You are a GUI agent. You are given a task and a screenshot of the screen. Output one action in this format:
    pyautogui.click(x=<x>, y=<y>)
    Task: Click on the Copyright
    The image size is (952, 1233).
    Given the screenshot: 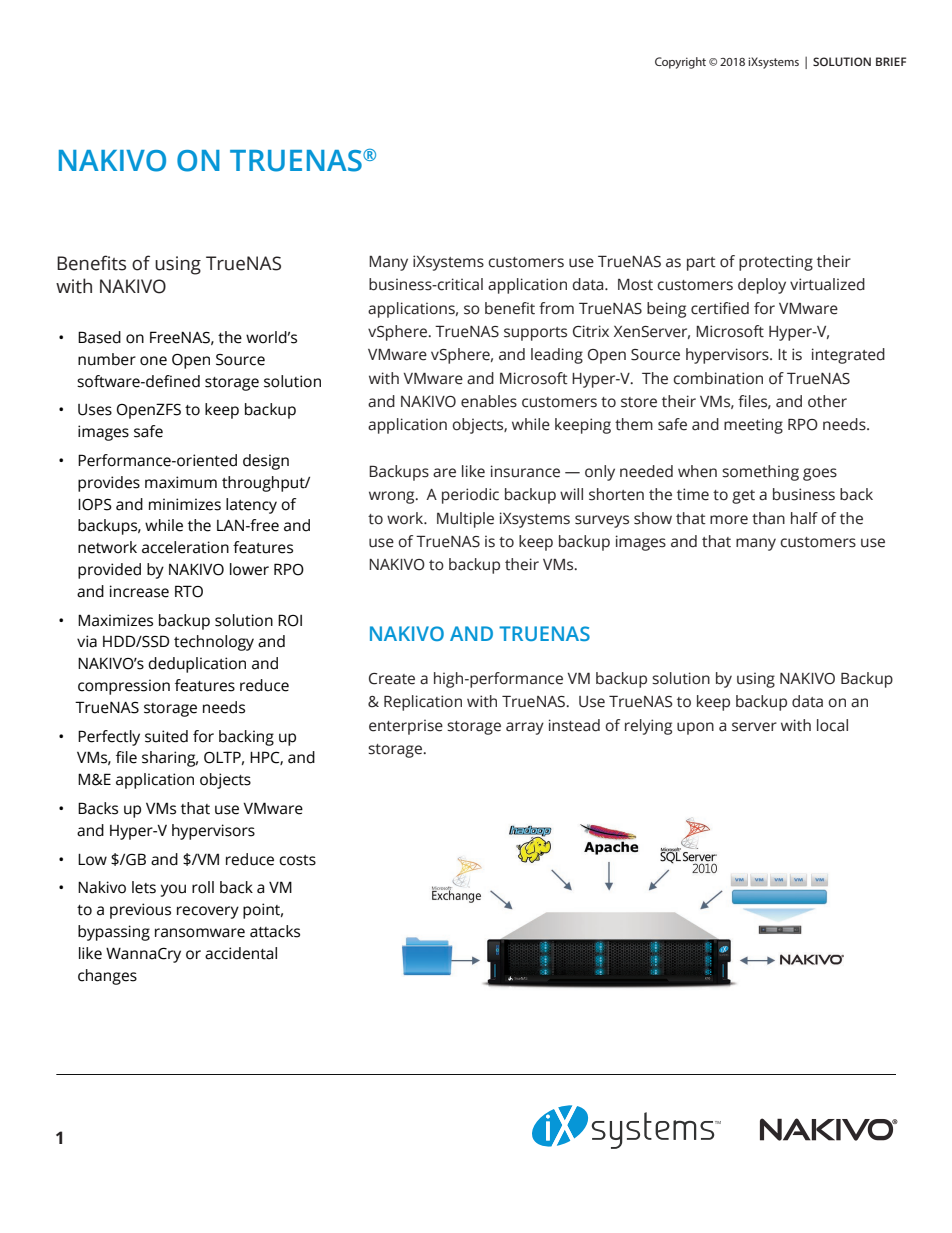 What is the action you would take?
    pyautogui.click(x=680, y=63)
